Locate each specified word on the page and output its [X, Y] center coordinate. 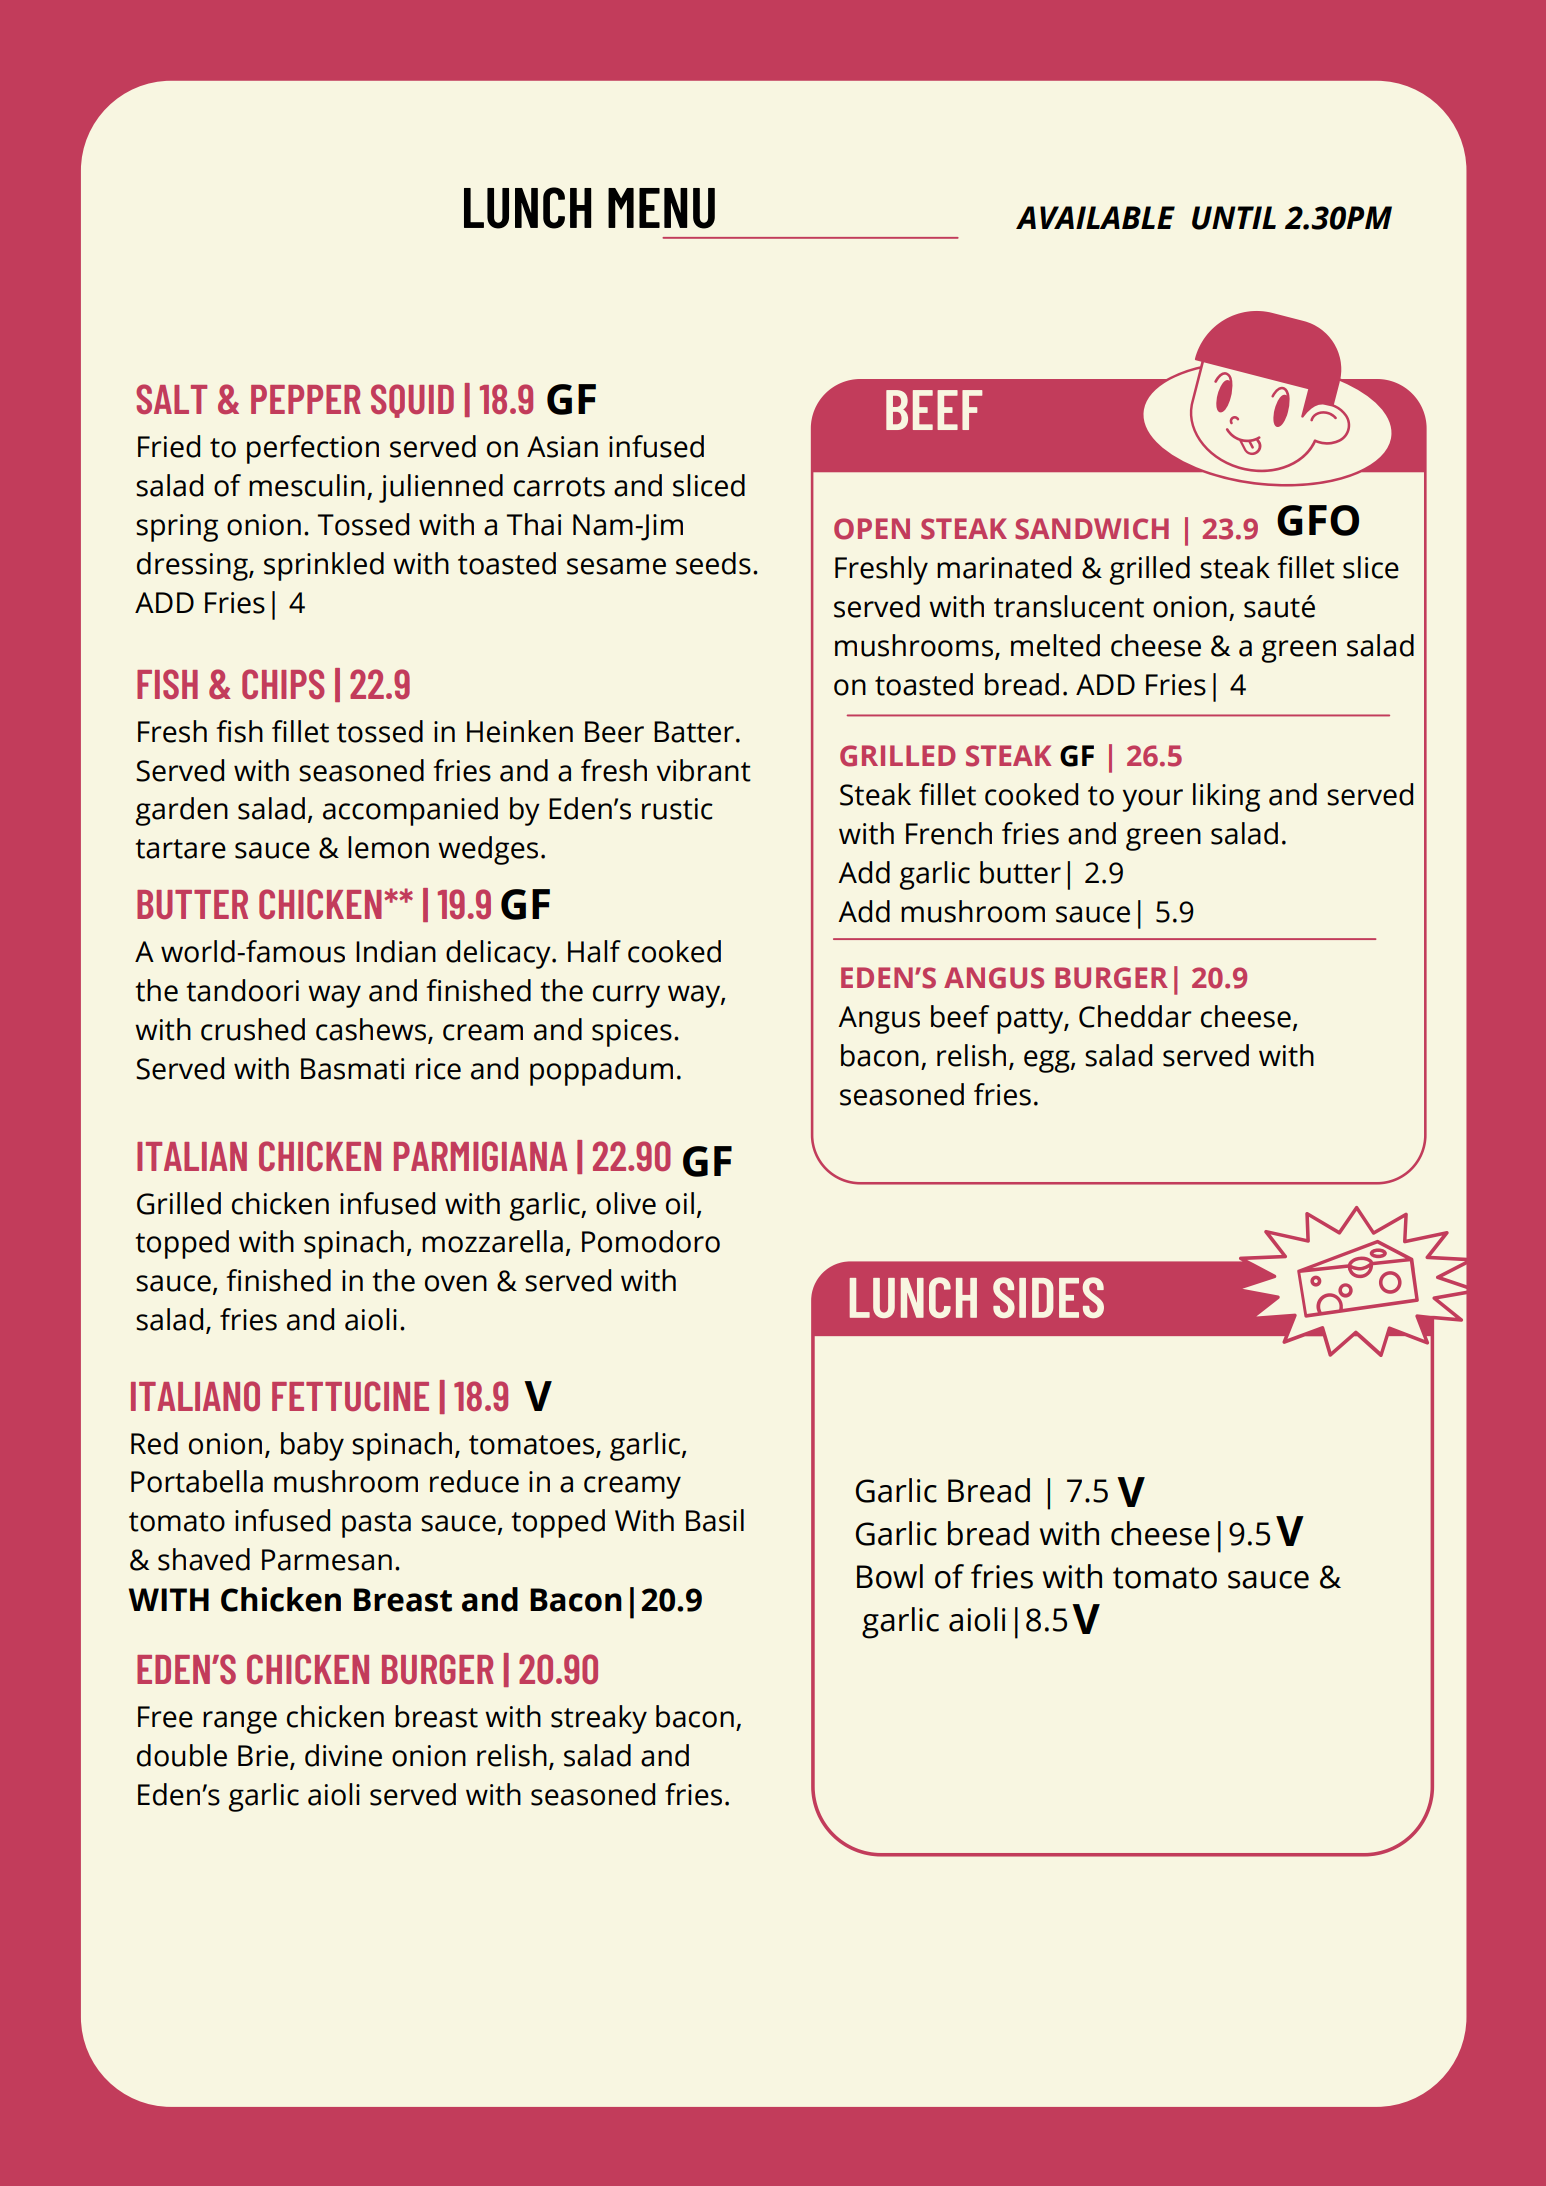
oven [456, 1283]
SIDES [1048, 1297]
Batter [694, 732]
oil [680, 1203]
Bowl [890, 1576]
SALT [171, 399]
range [240, 1722]
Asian [562, 447]
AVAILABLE [1095, 217]
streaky [599, 1719]
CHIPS [283, 684]
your [1152, 800]
